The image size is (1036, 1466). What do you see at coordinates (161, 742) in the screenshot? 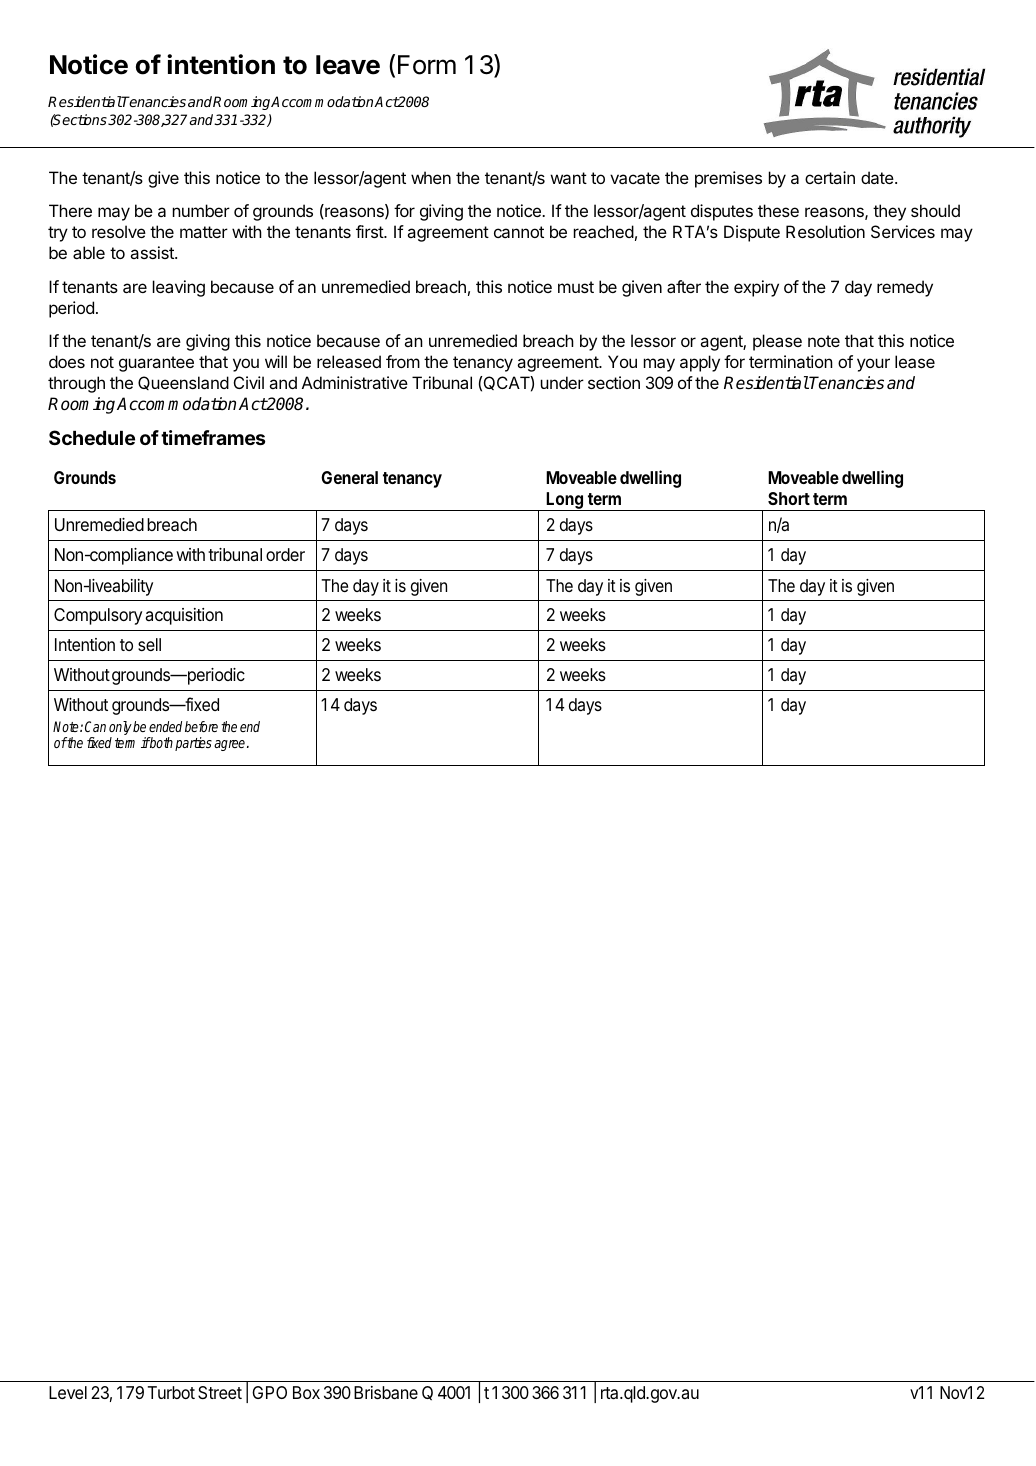
I see `both` at bounding box center [161, 742].
